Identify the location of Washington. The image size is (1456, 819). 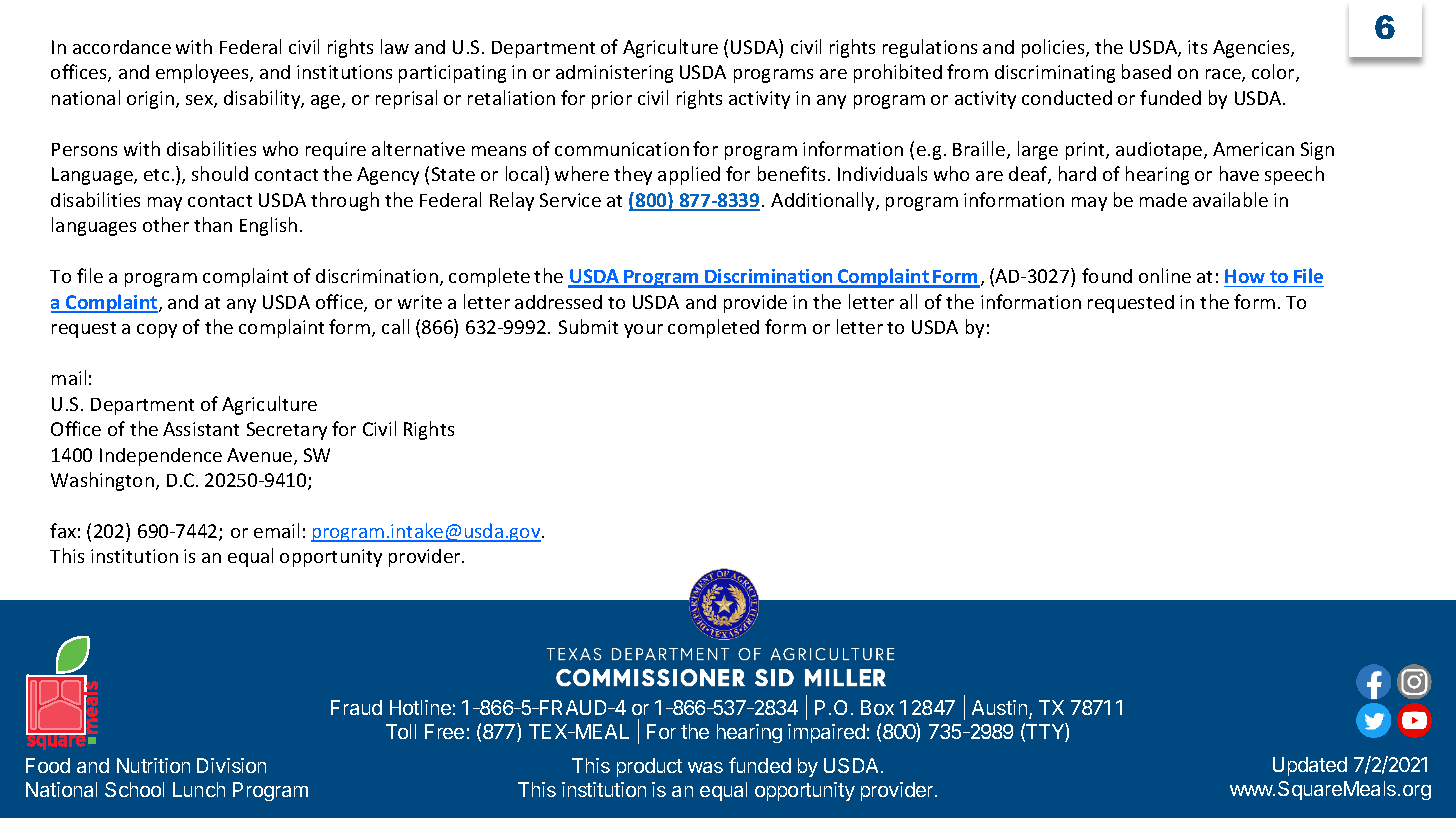
(102, 481).
